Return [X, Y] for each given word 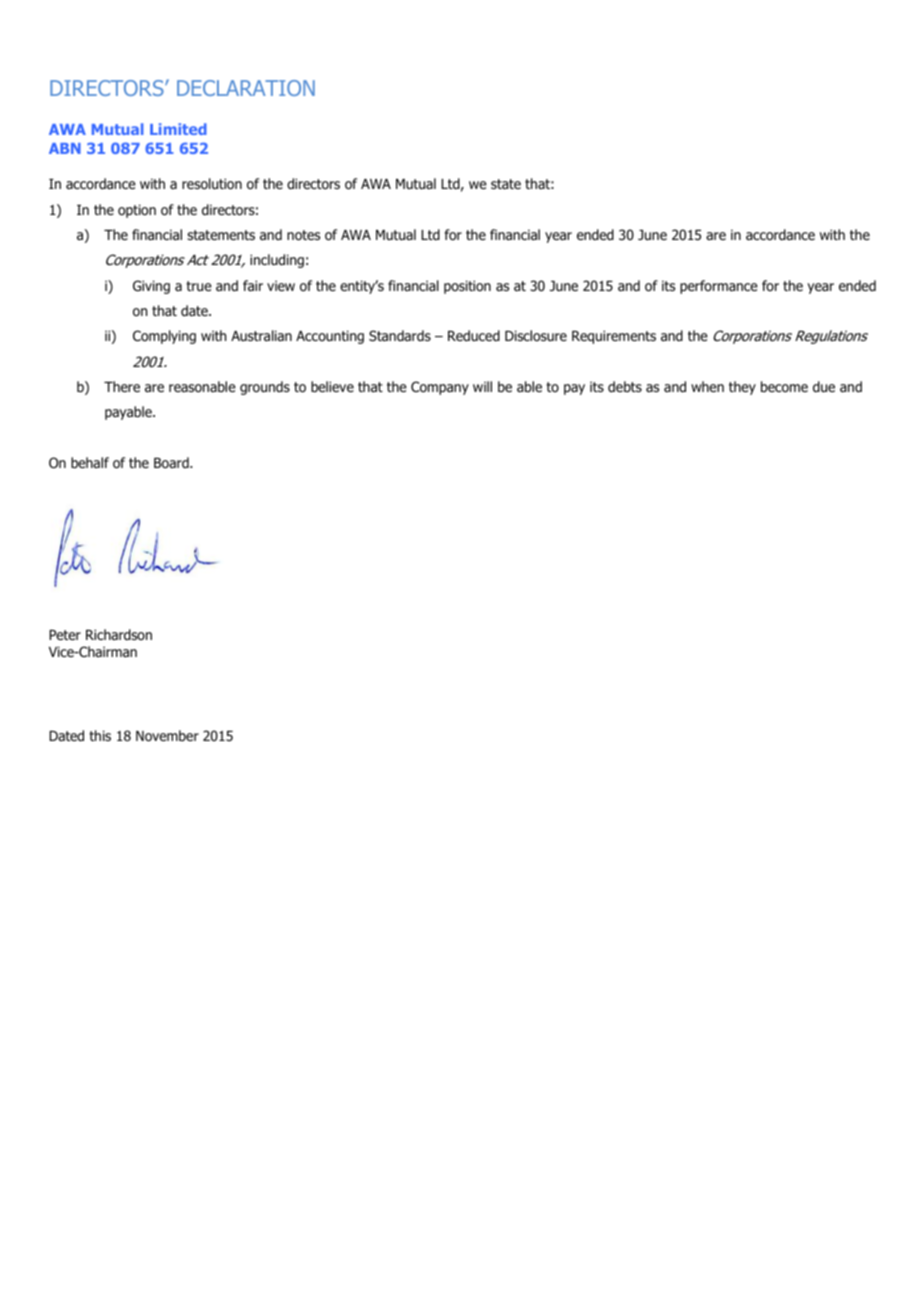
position [467, 287]
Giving [151, 287]
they [742, 388]
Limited [178, 129]
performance [719, 287]
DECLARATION [246, 88]
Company [440, 388]
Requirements [614, 337]
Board [172, 463]
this [100, 735]
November [167, 736]
